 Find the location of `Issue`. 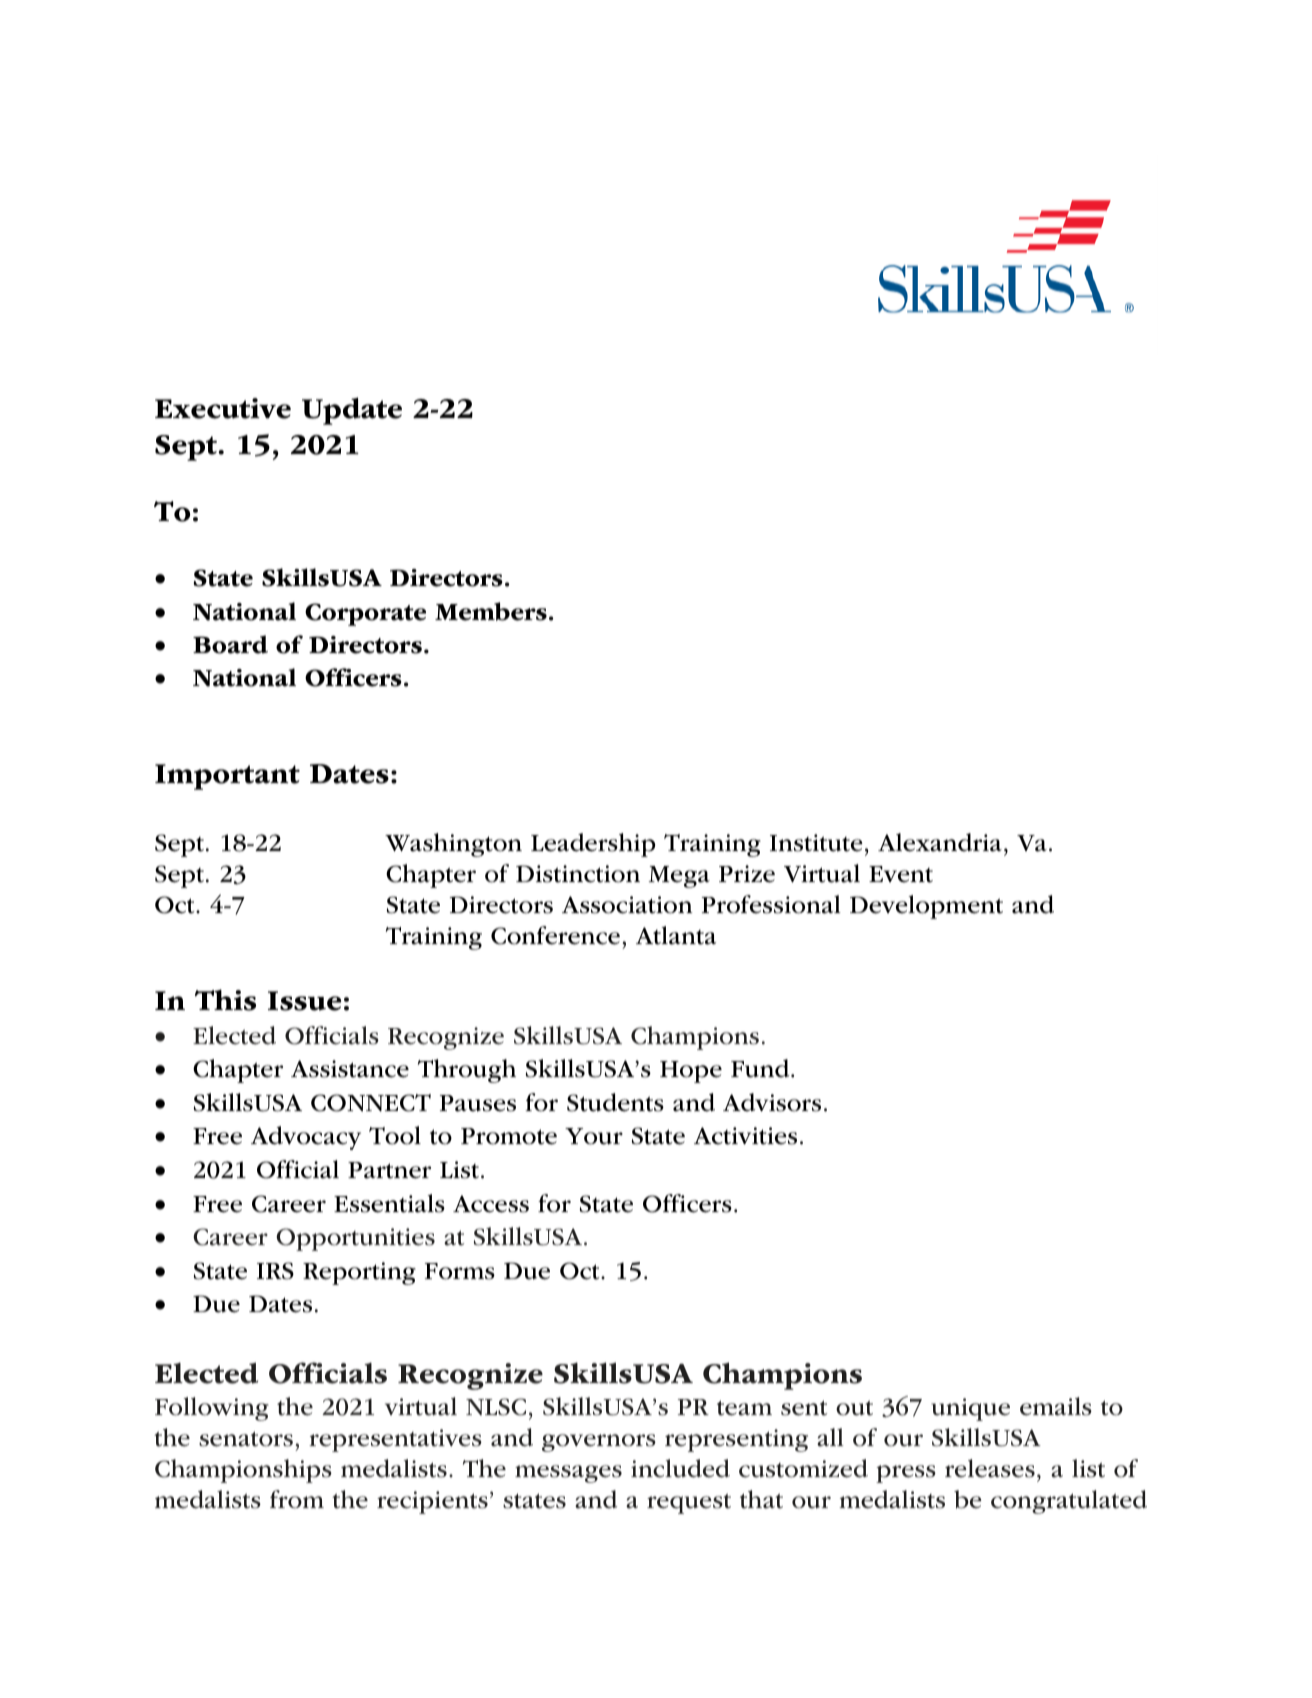

Issue is located at coordinates (304, 1001).
